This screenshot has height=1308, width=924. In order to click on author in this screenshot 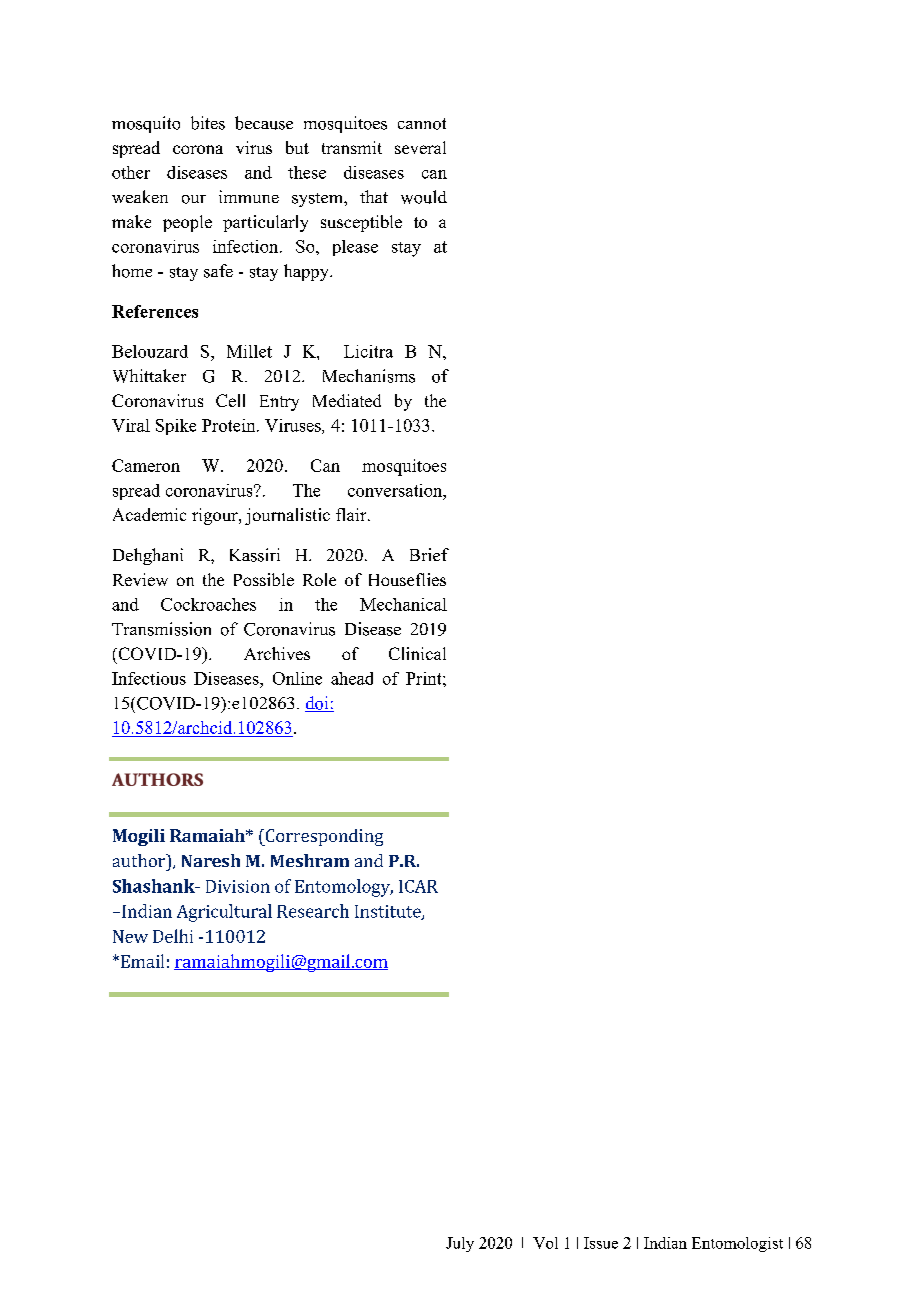, I will do `click(140, 860)`.
